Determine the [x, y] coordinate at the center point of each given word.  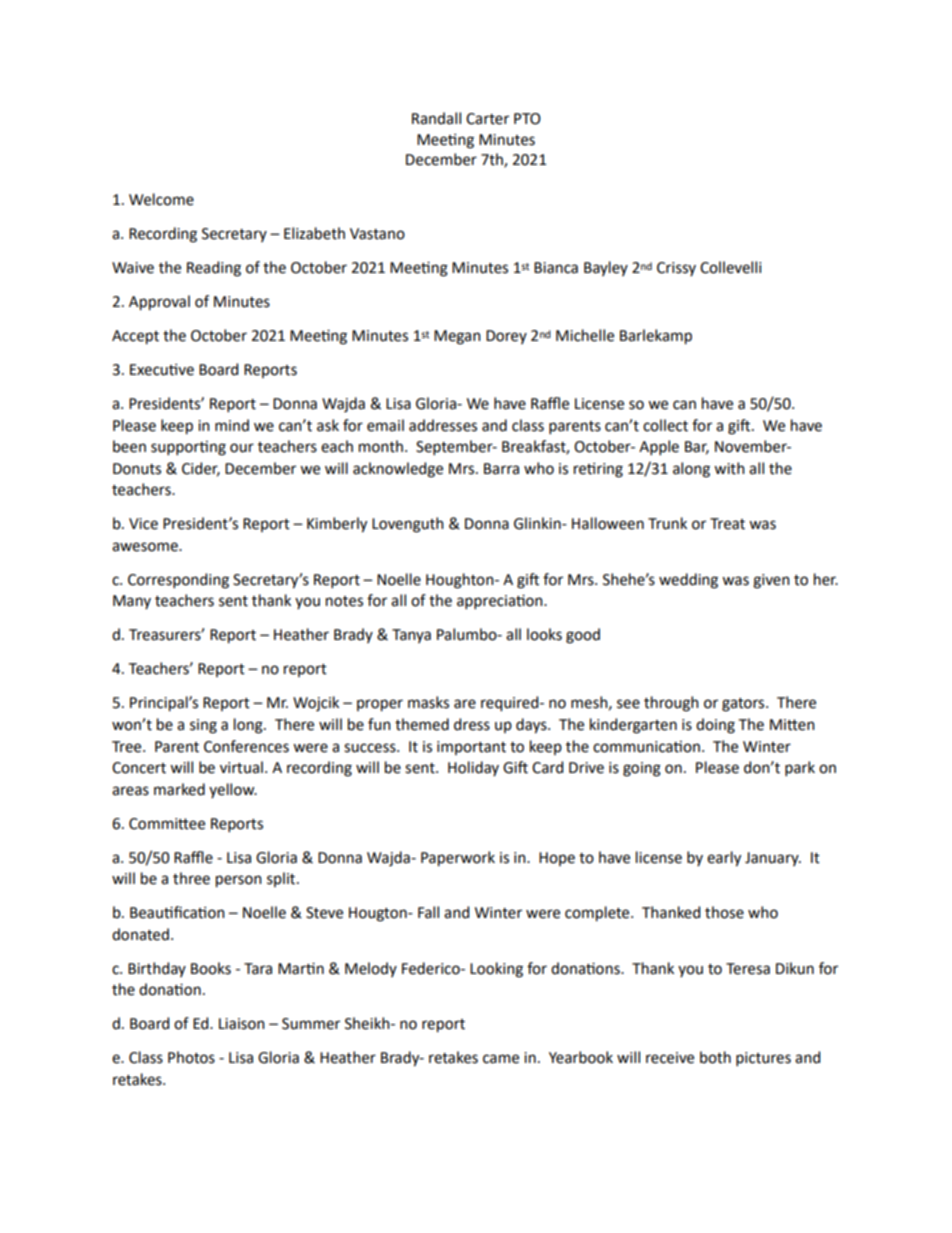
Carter [487, 119]
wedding [688, 581]
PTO [527, 119]
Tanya [411, 636]
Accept [135, 337]
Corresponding [178, 581]
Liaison [242, 1024]
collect [665, 425]
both [715, 1057]
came [501, 1059]
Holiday [473, 768]
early [724, 859]
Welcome [161, 199]
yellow [233, 790]
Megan [457, 337]
